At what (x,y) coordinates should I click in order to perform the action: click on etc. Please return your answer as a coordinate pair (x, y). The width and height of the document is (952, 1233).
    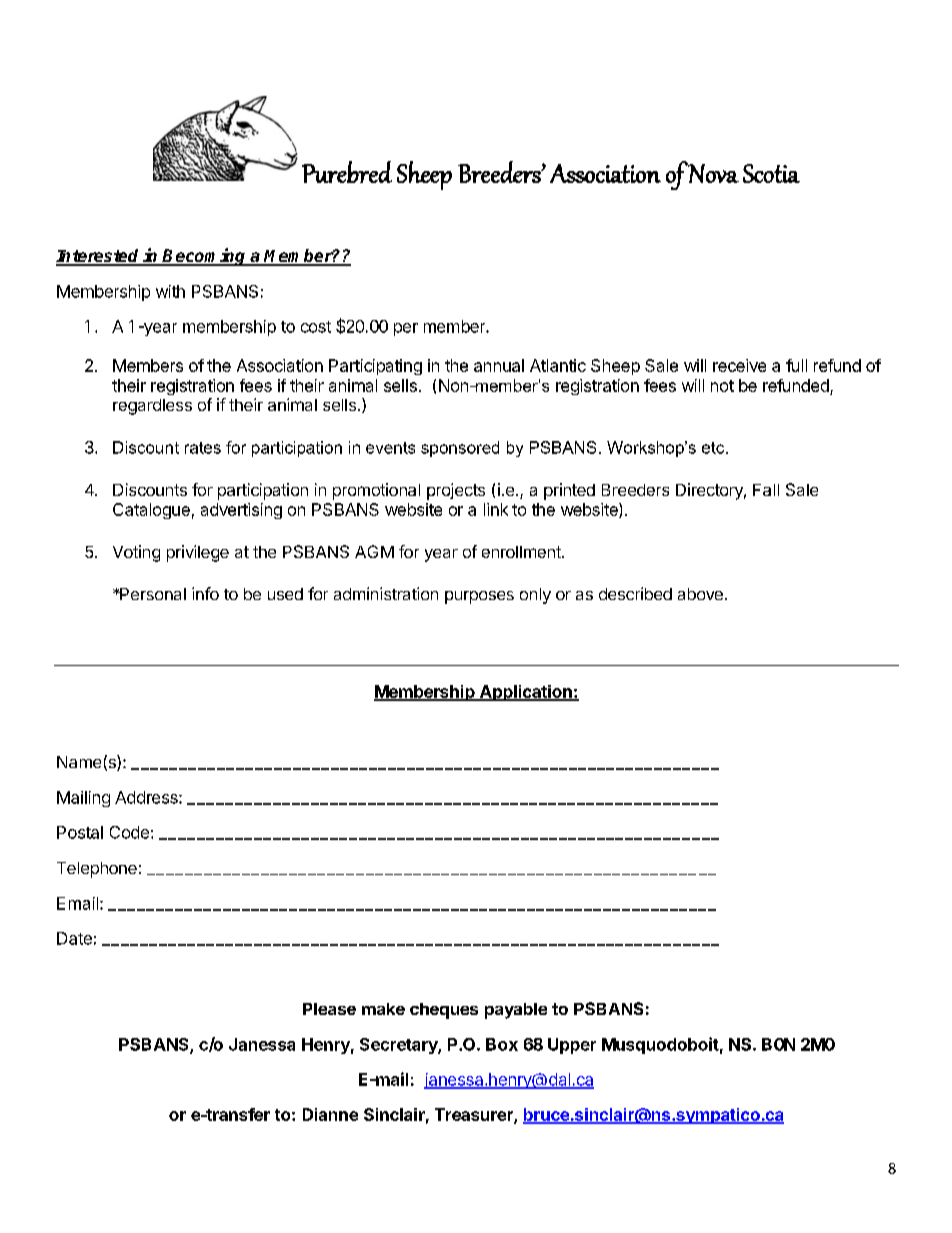
    Looking at the image, I should click on (714, 448).
